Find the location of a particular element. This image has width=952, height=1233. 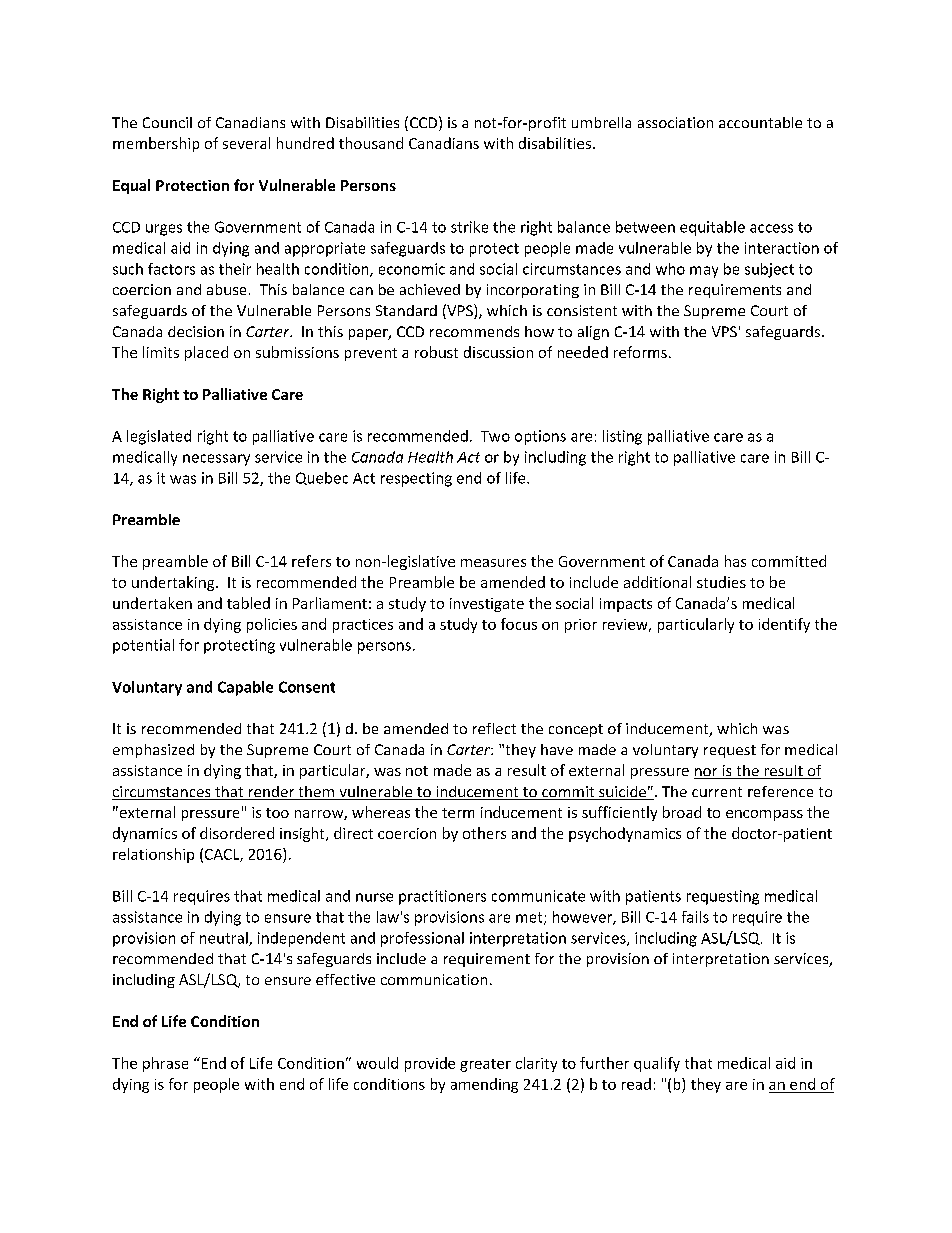

phrase is located at coordinates (165, 1064).
